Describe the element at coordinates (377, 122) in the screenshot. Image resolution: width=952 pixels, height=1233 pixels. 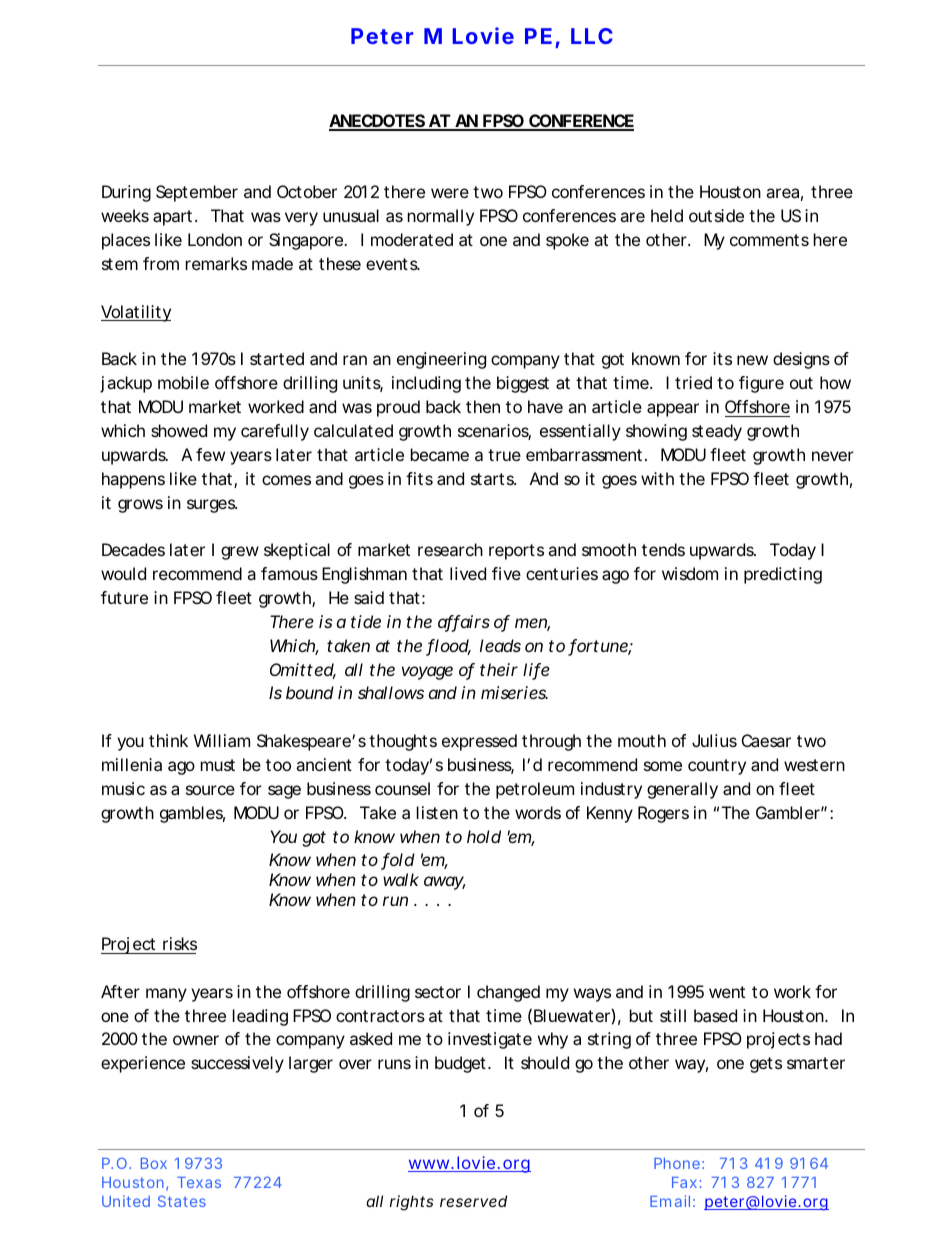
I see `ANECDOTES` at that location.
